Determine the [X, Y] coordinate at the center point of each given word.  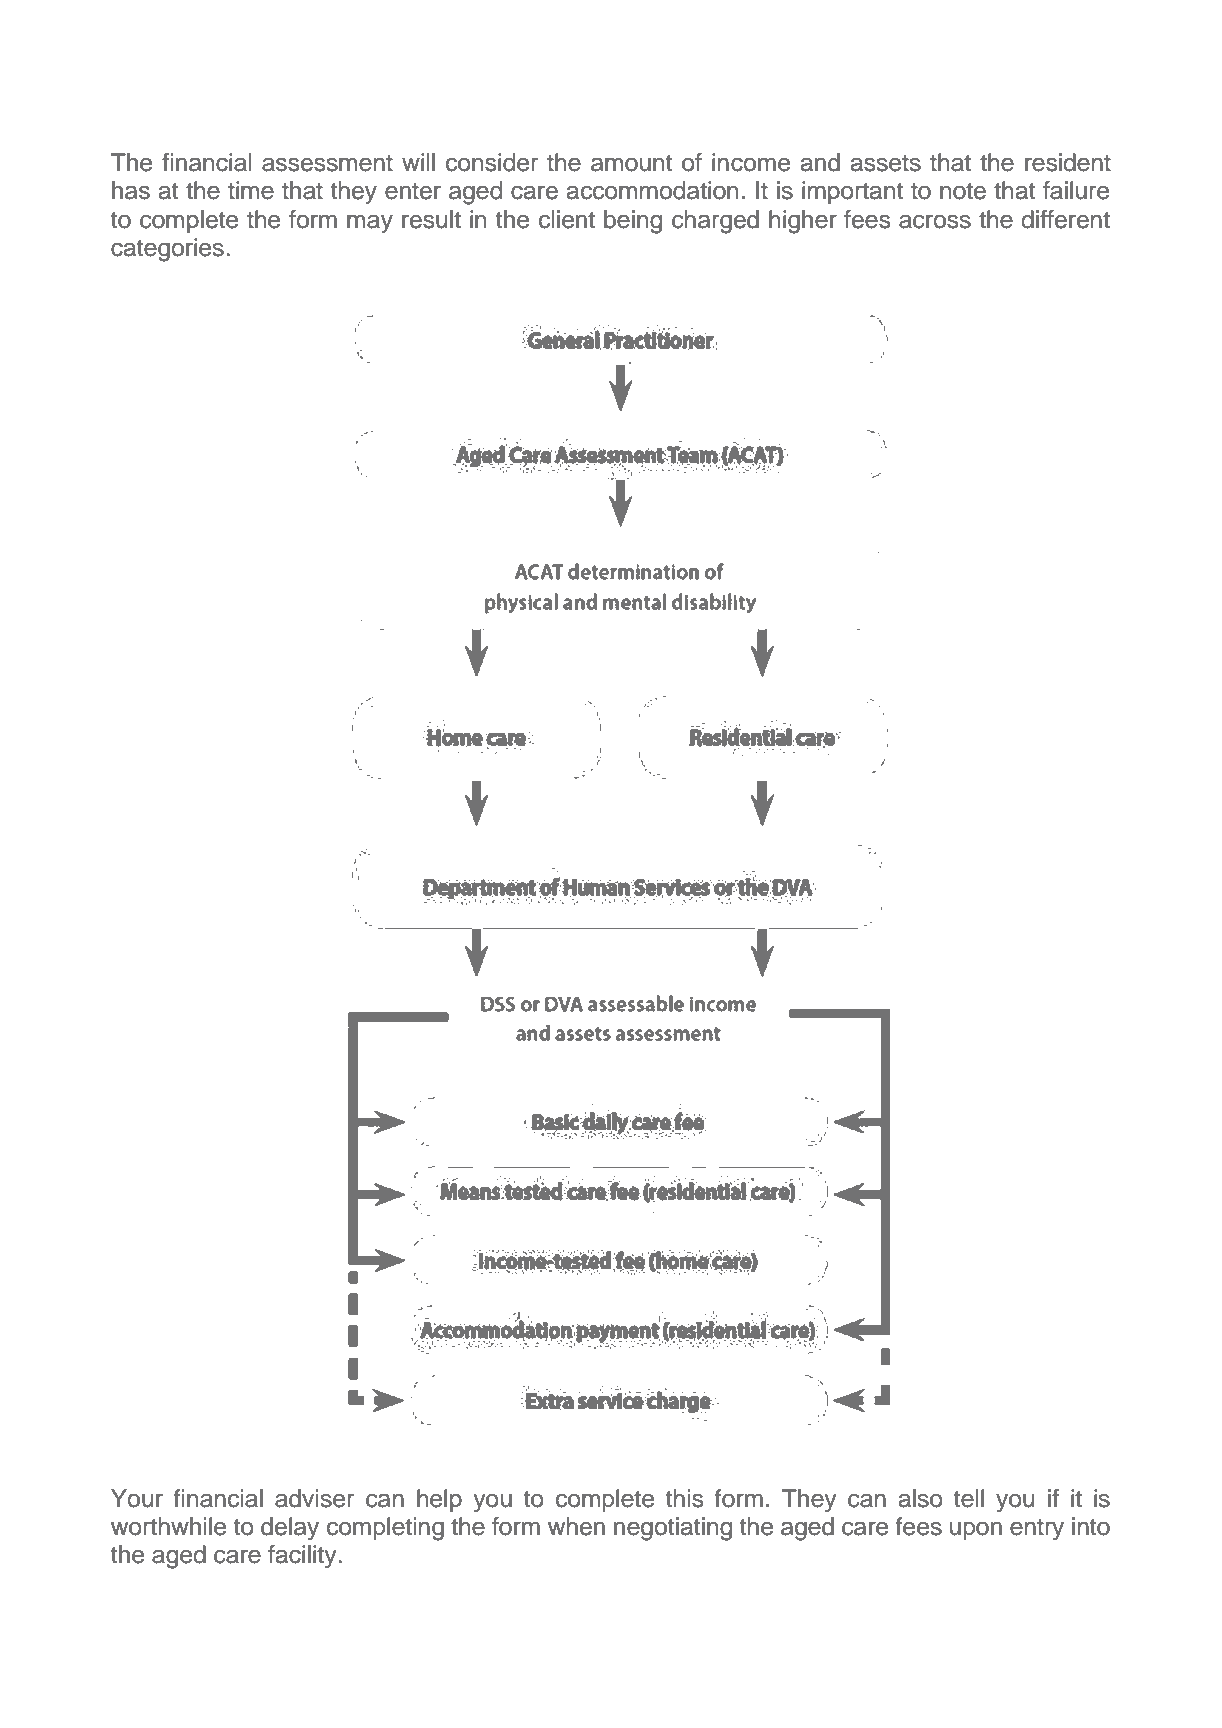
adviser [314, 1498]
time [251, 190]
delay [290, 1529]
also [921, 1498]
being [633, 222]
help [439, 1500]
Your [137, 1498]
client [567, 219]
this [684, 1498]
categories [167, 250]
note [963, 191]
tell [969, 1498]
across [935, 221]
